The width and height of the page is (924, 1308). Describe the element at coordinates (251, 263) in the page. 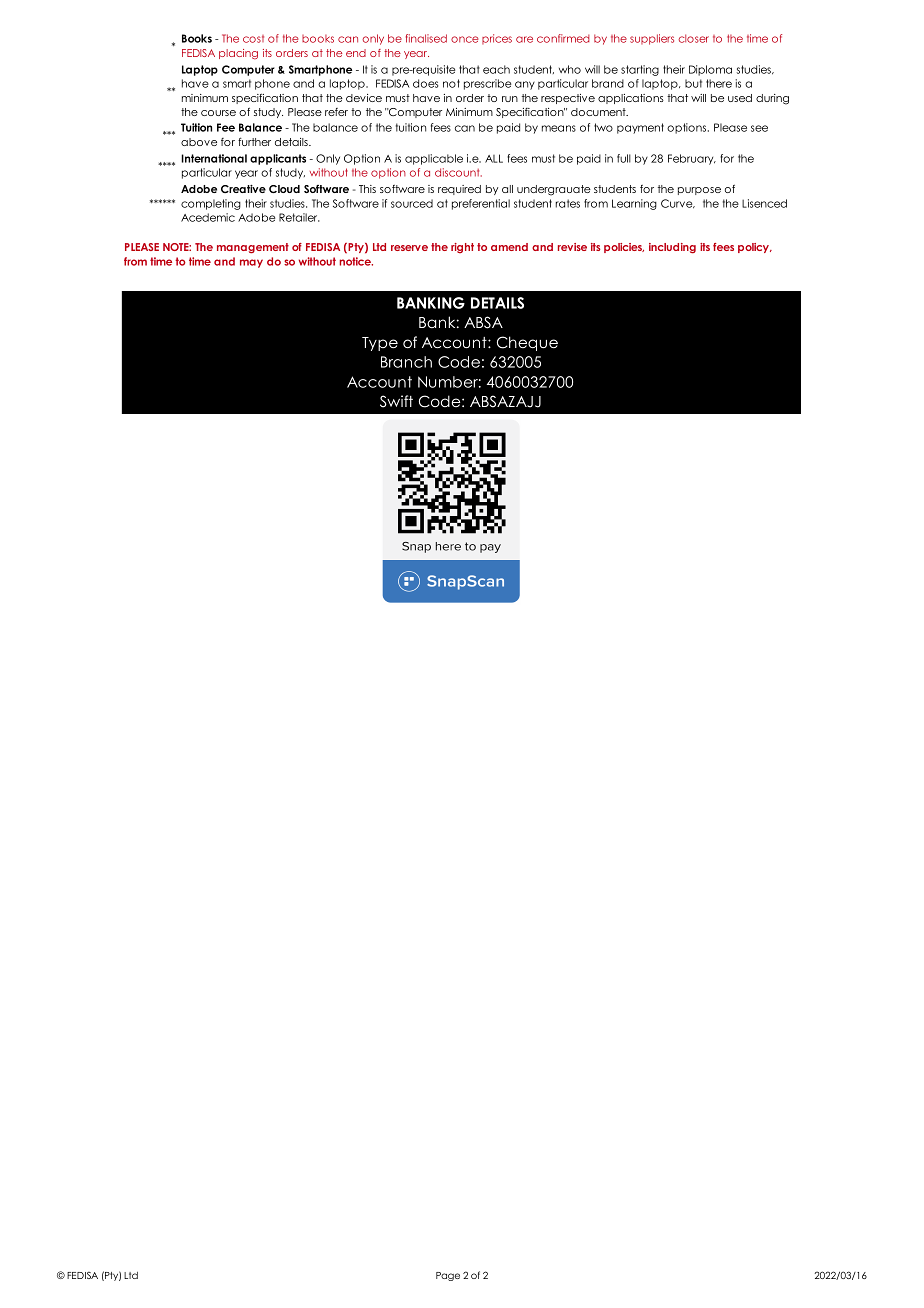

I see `may` at that location.
